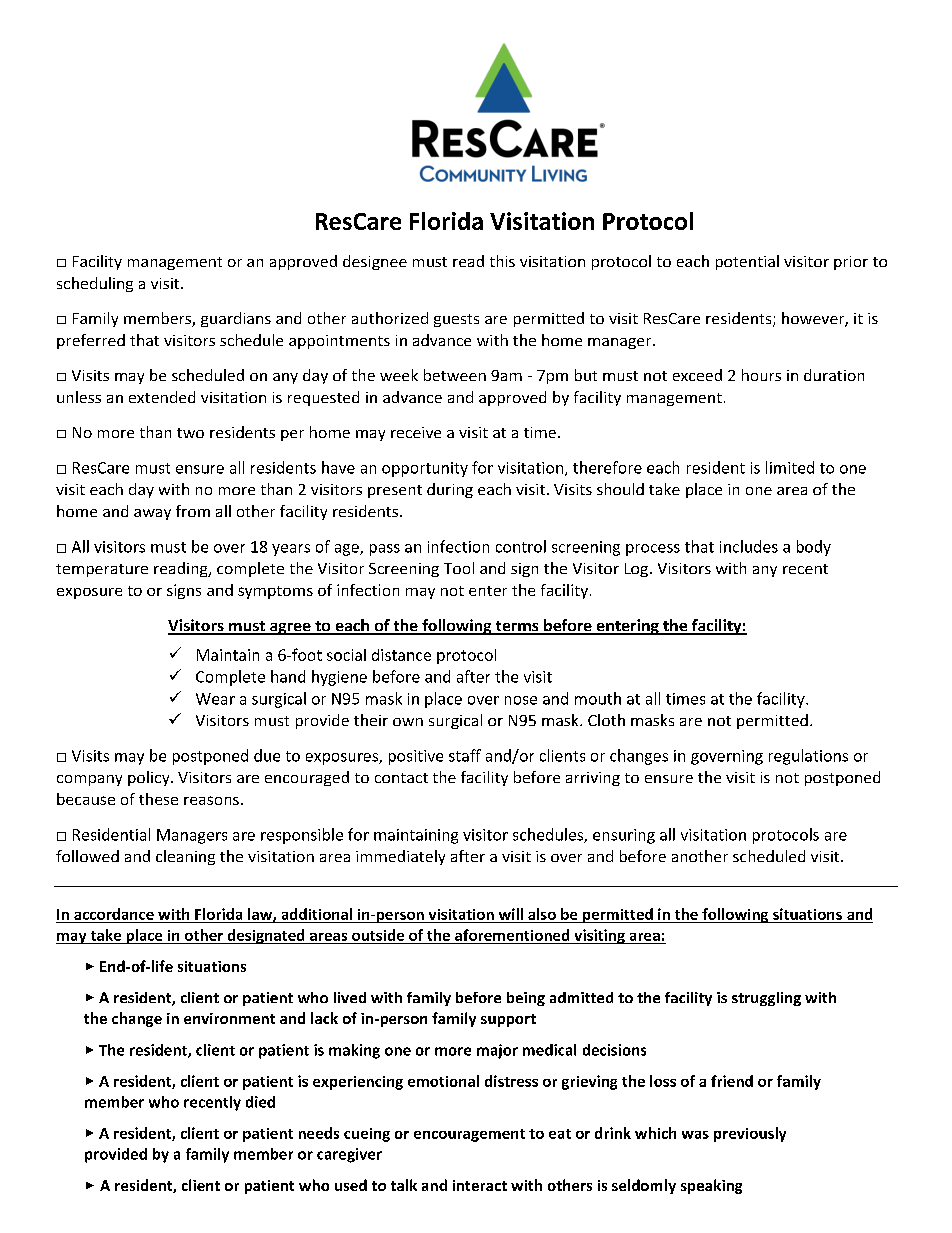 The height and width of the document is (1233, 952). What do you see at coordinates (215, 699) in the document?
I see `Wear` at bounding box center [215, 699].
